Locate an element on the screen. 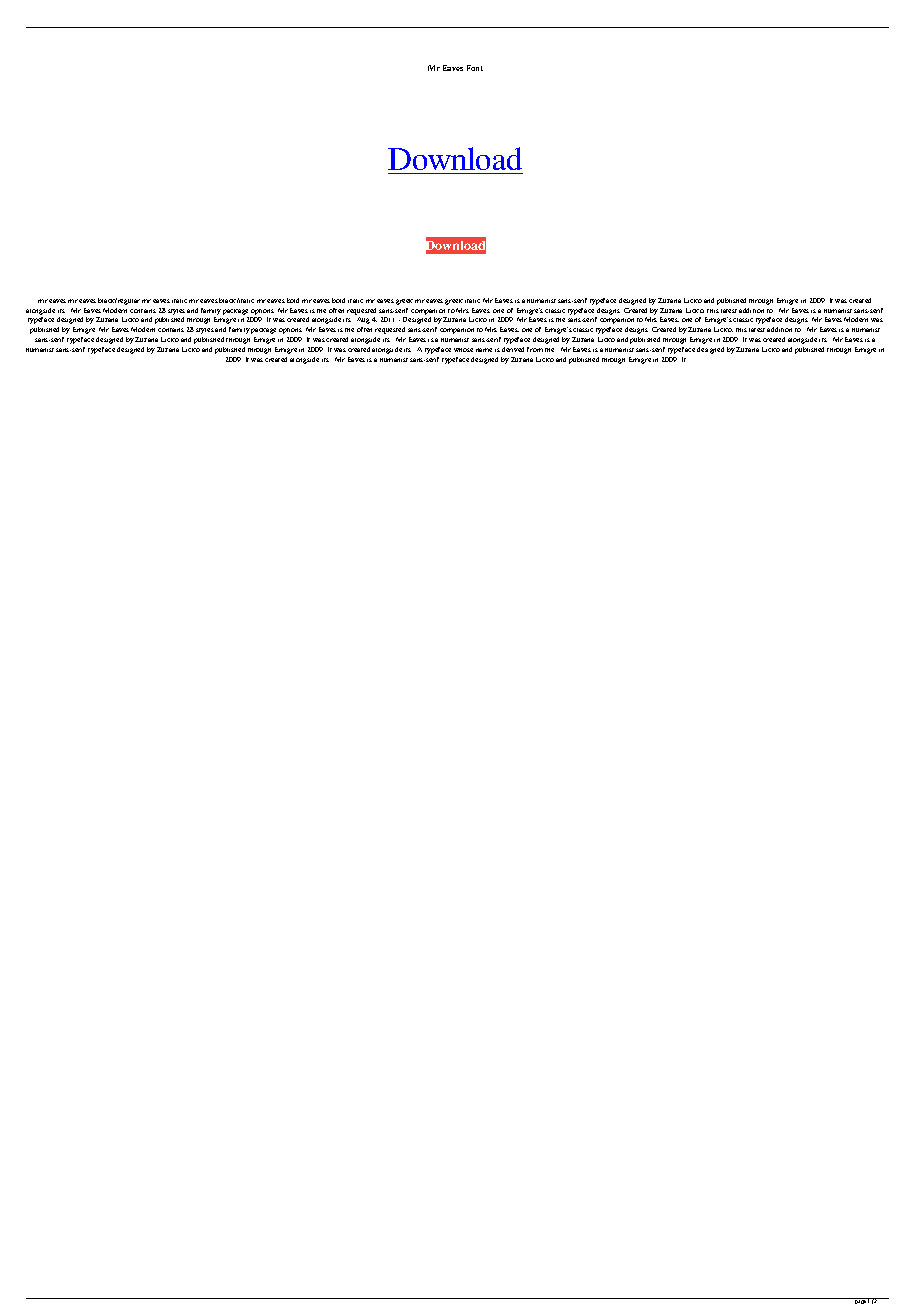  from is located at coordinates (535, 349).
